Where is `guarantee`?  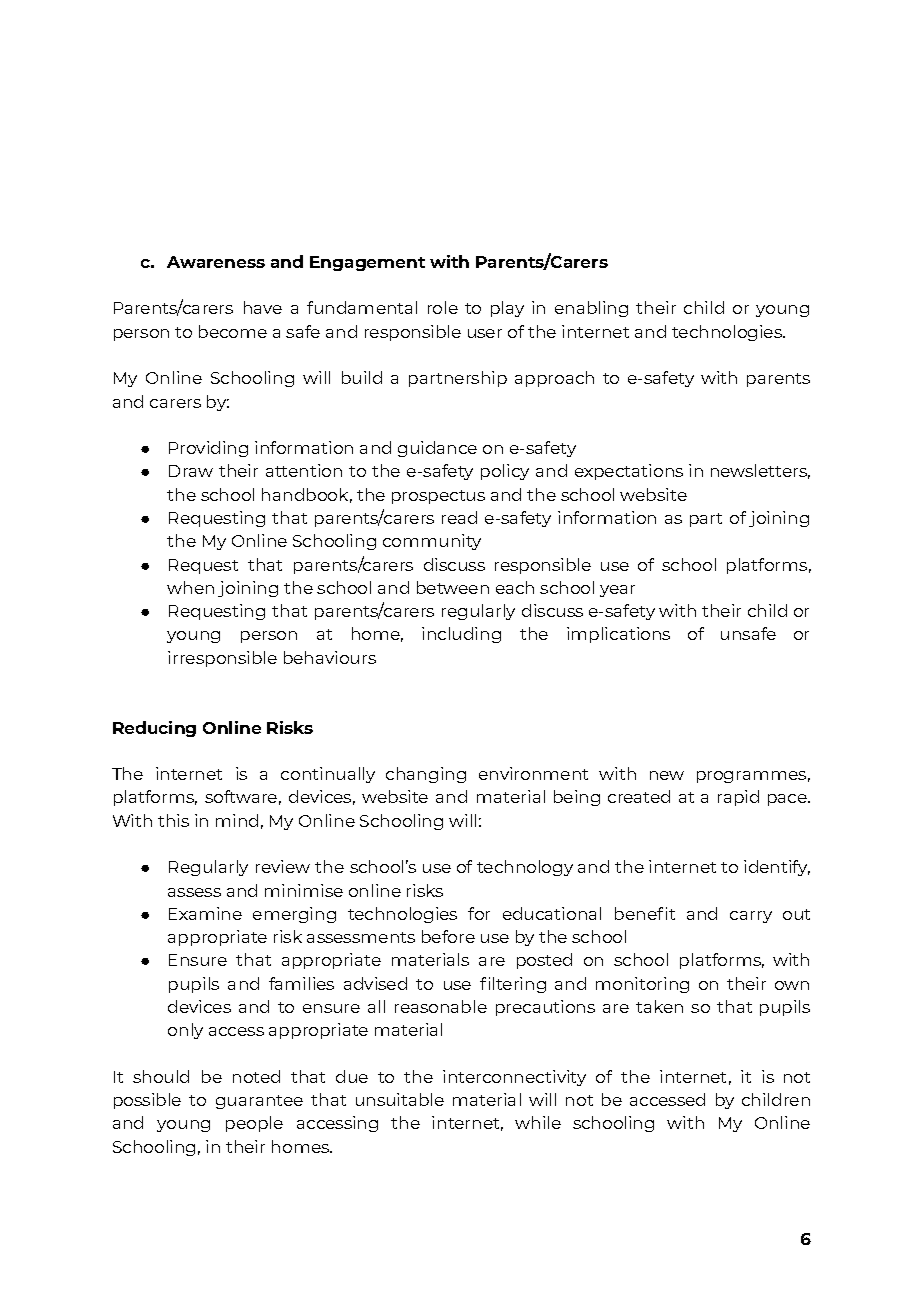
guarantee is located at coordinates (259, 1102).
